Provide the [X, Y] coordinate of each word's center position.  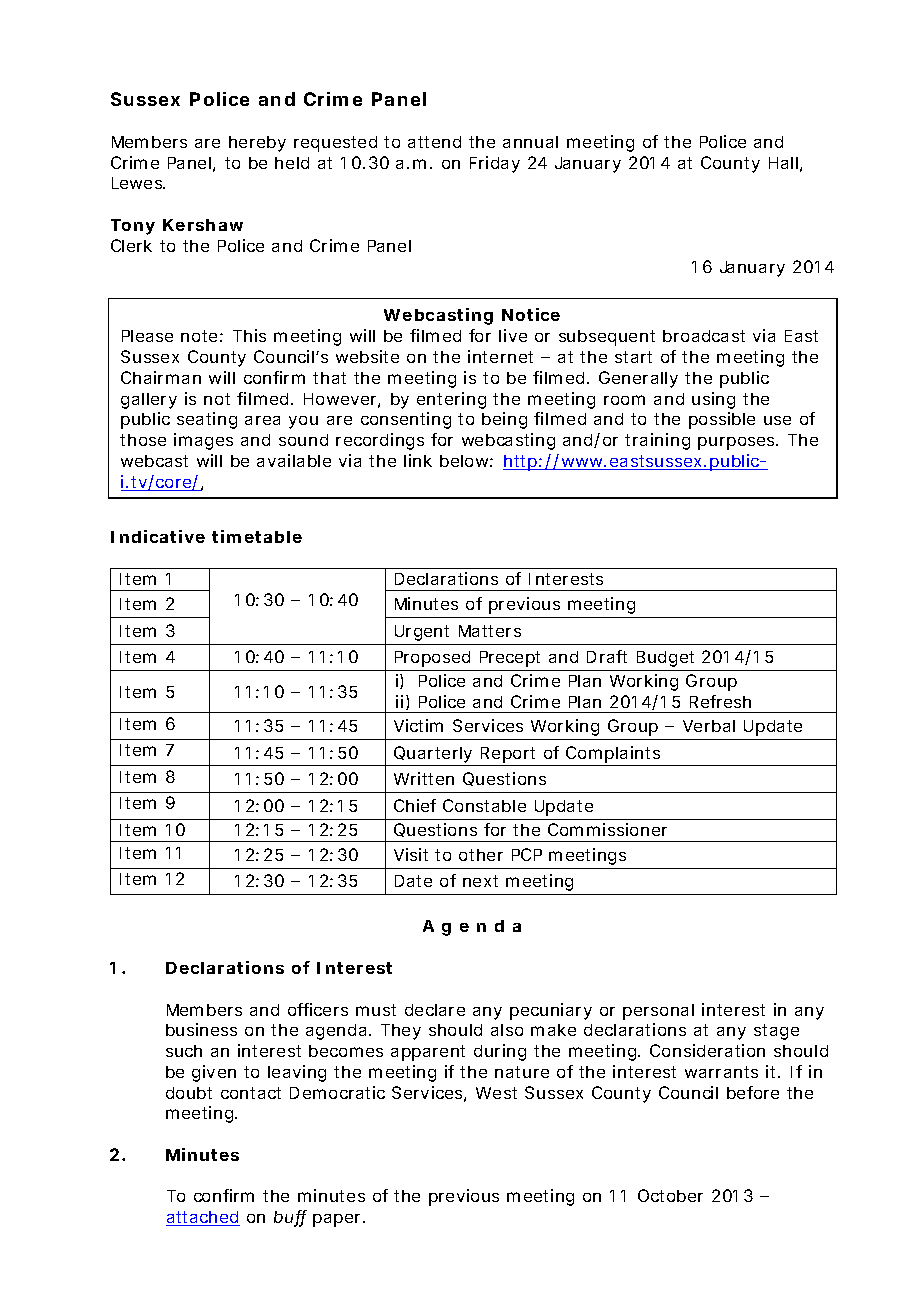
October [670, 1195]
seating [207, 420]
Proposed [432, 659]
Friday [495, 164]
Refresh [720, 701]
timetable [257, 536]
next [480, 881]
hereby [257, 144]
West [496, 1093]
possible [722, 420]
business [201, 1029]
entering [451, 400]
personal [658, 1012]
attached [203, 1218]
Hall [783, 163]
